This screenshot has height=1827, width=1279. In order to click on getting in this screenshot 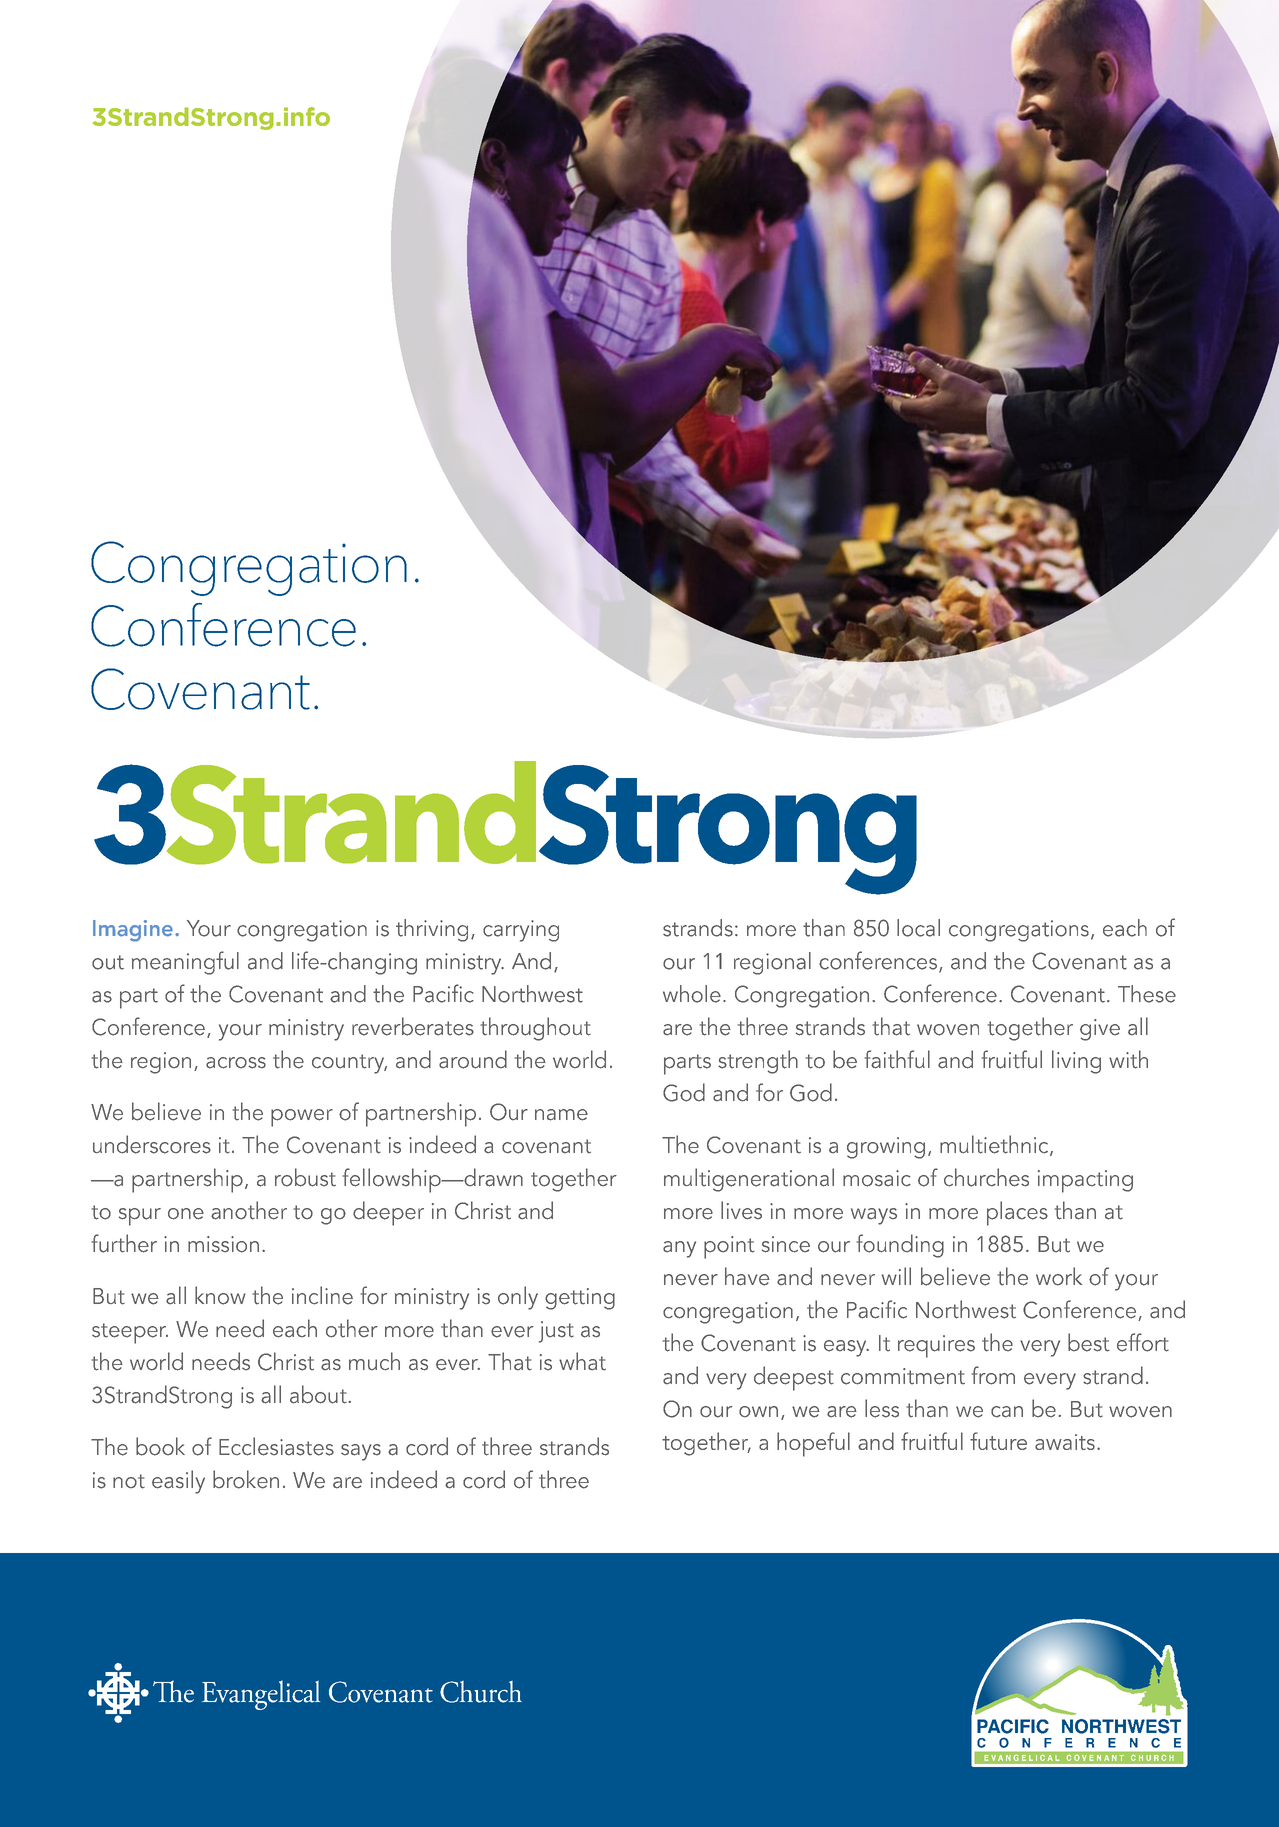, I will do `click(580, 1299)`.
